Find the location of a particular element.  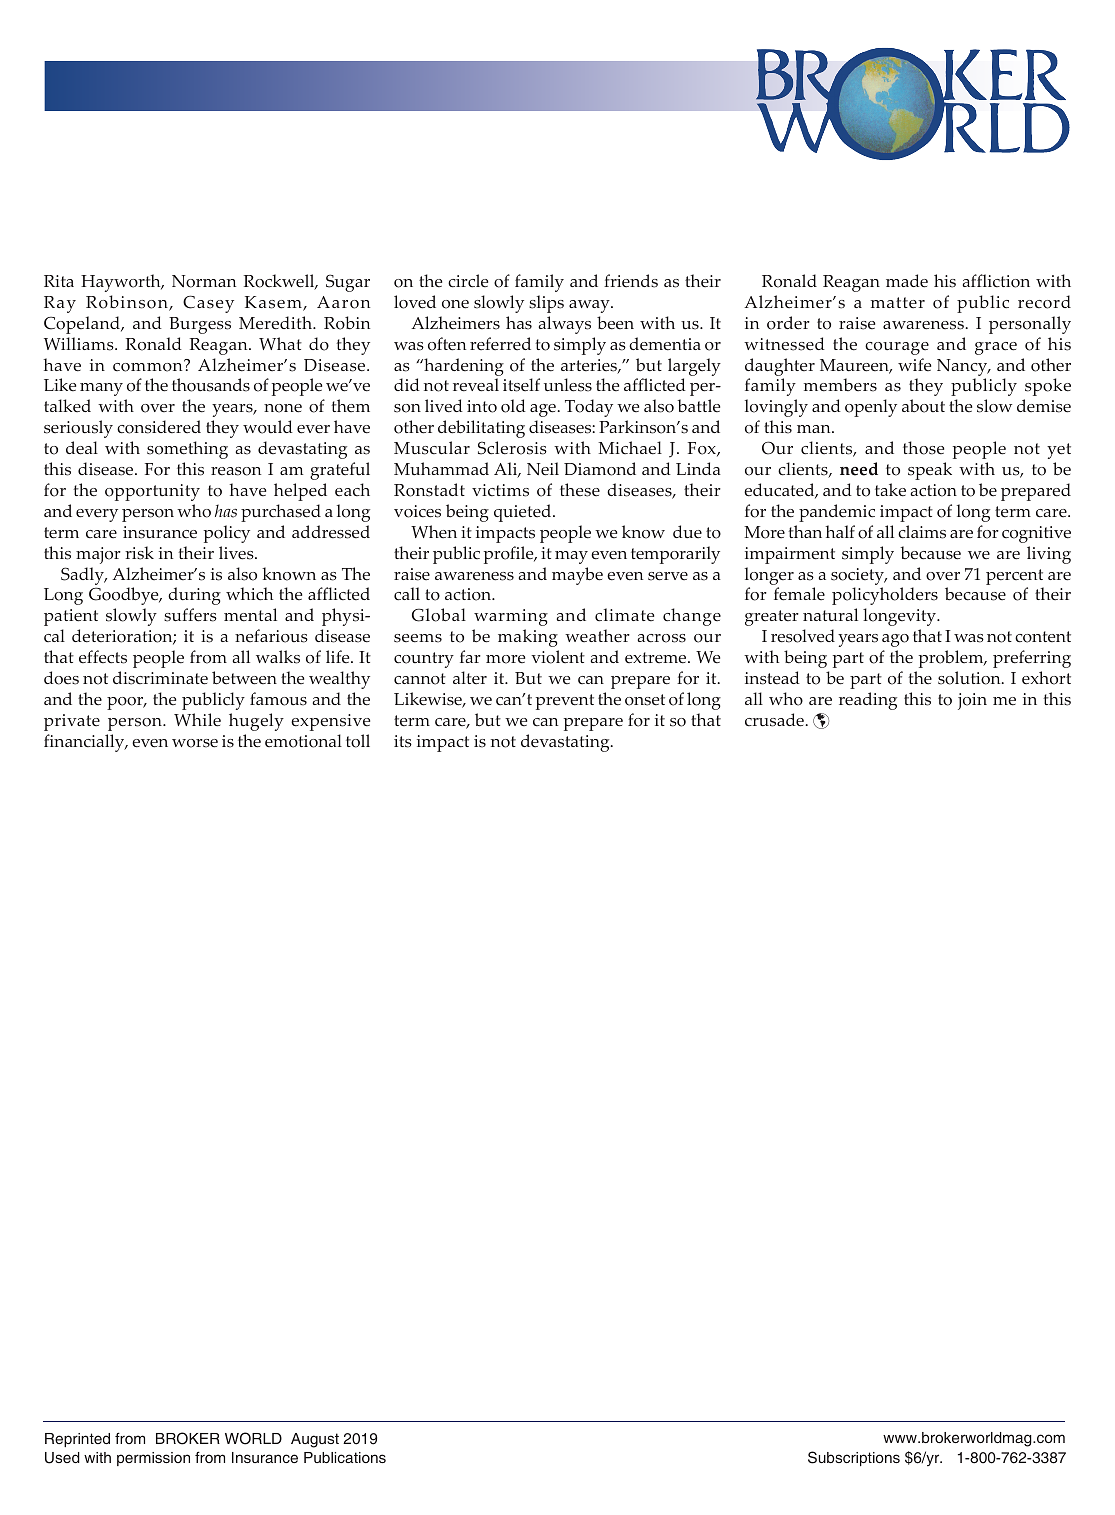

maybe is located at coordinates (577, 576).
